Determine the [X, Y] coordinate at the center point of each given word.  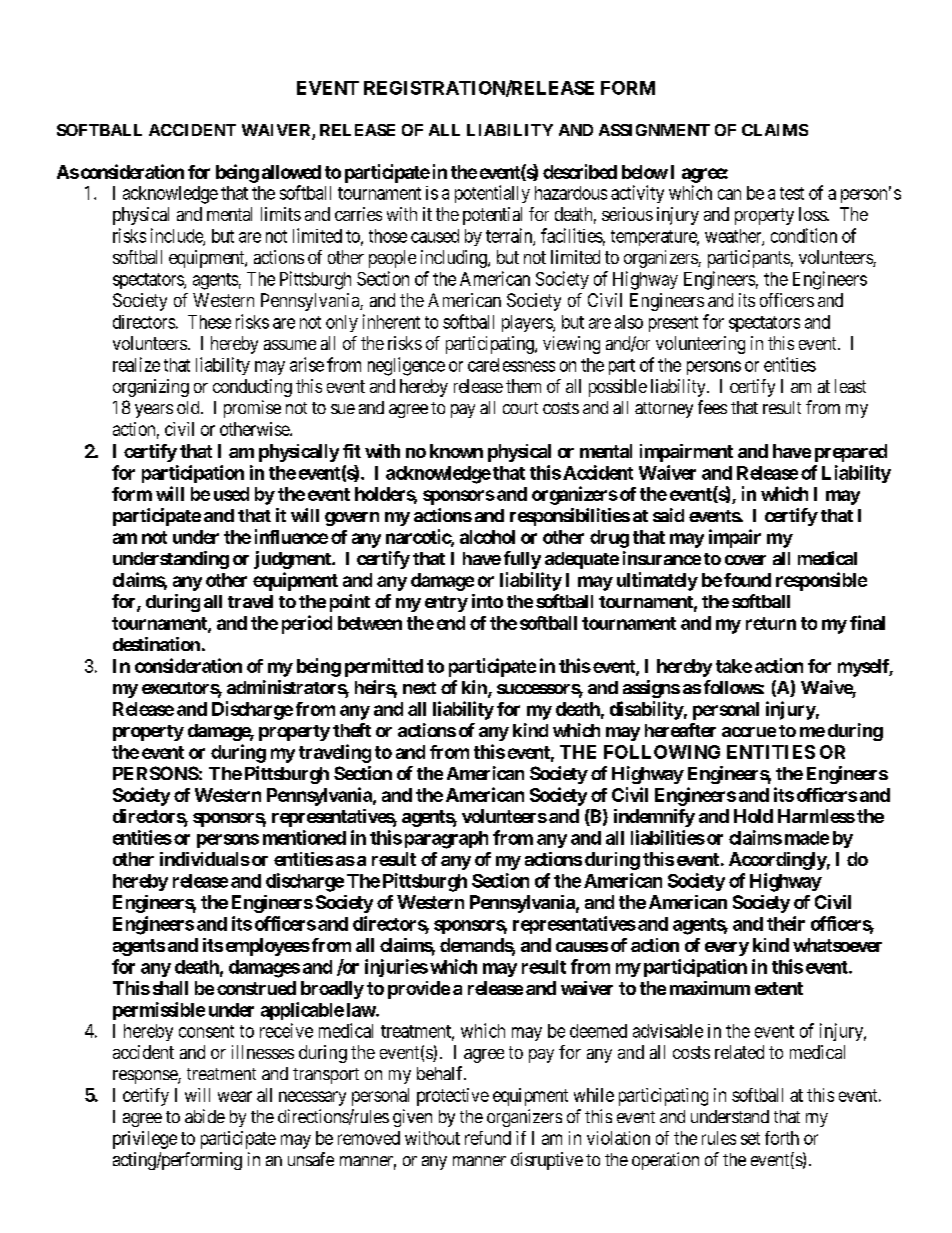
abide [205, 1116]
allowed [291, 172]
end [451, 623]
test [792, 193]
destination [156, 644]
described [580, 171]
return [771, 623]
